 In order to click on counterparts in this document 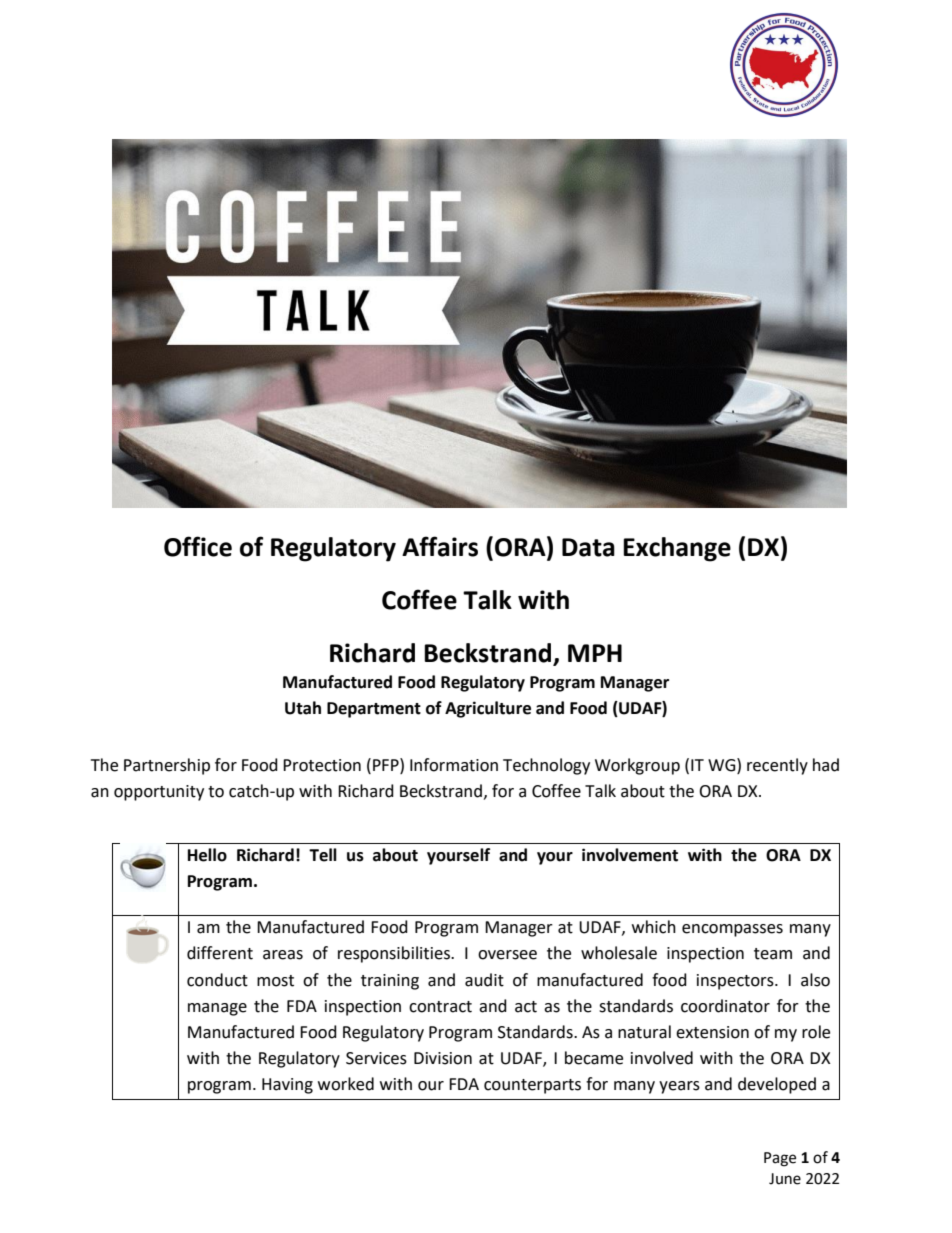, I will do `click(532, 1086)`.
